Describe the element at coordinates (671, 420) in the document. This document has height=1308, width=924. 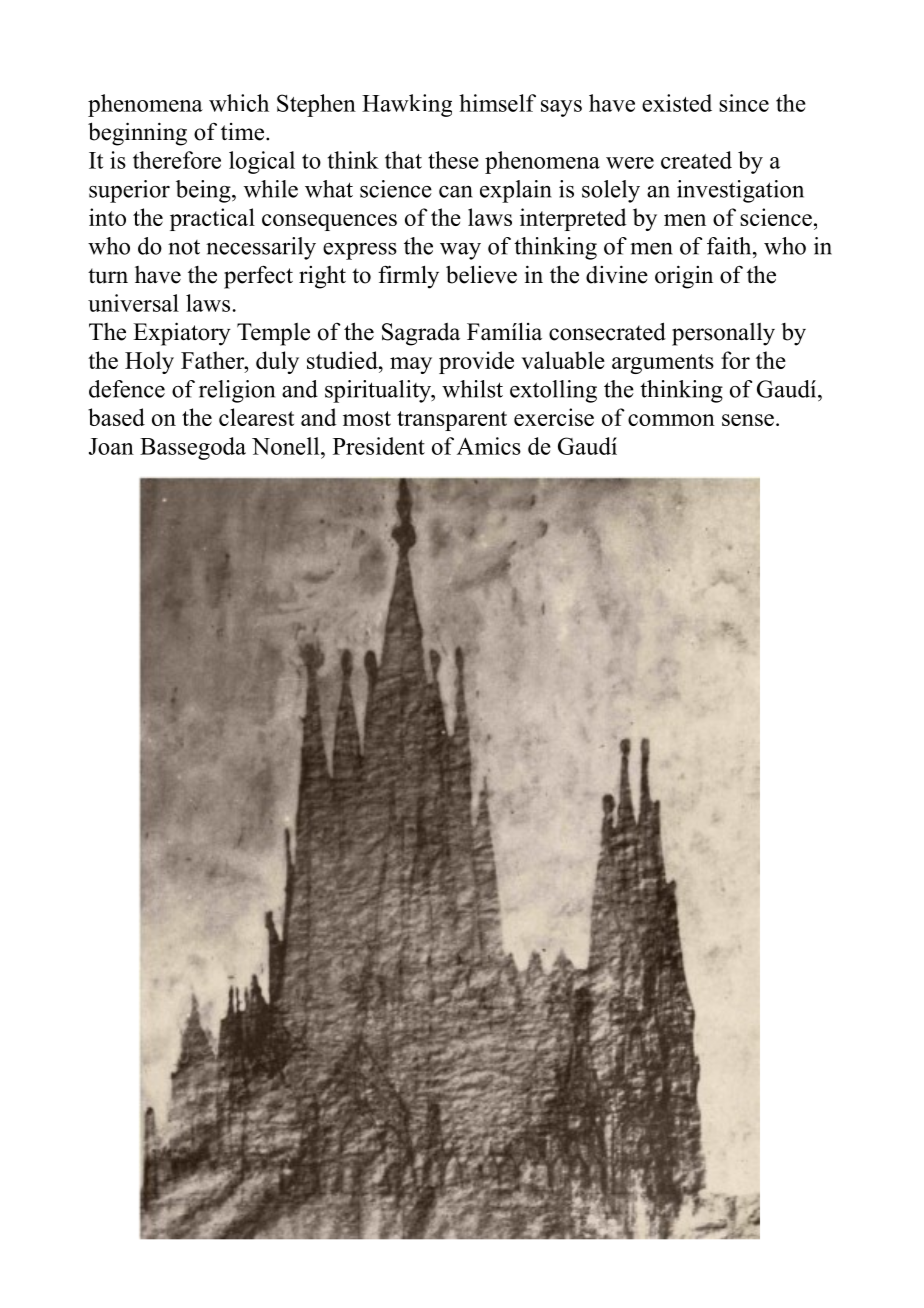
I see `common` at that location.
